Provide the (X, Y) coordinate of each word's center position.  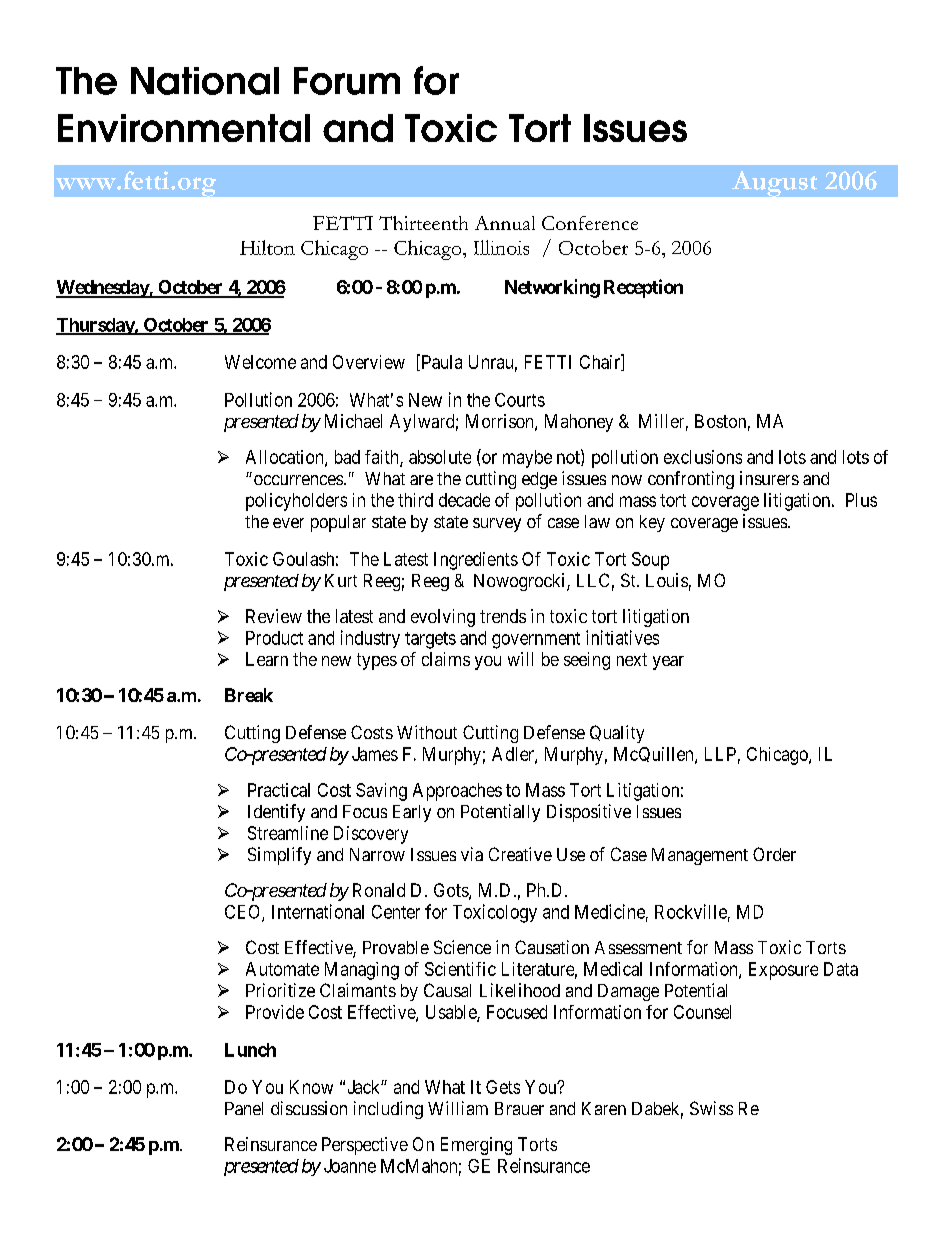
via (472, 854)
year (668, 663)
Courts (520, 400)
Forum (347, 81)
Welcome (260, 362)
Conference (590, 223)
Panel (244, 1108)
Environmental (184, 128)
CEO (244, 913)
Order (774, 854)
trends (503, 616)
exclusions (703, 457)
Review (274, 616)
